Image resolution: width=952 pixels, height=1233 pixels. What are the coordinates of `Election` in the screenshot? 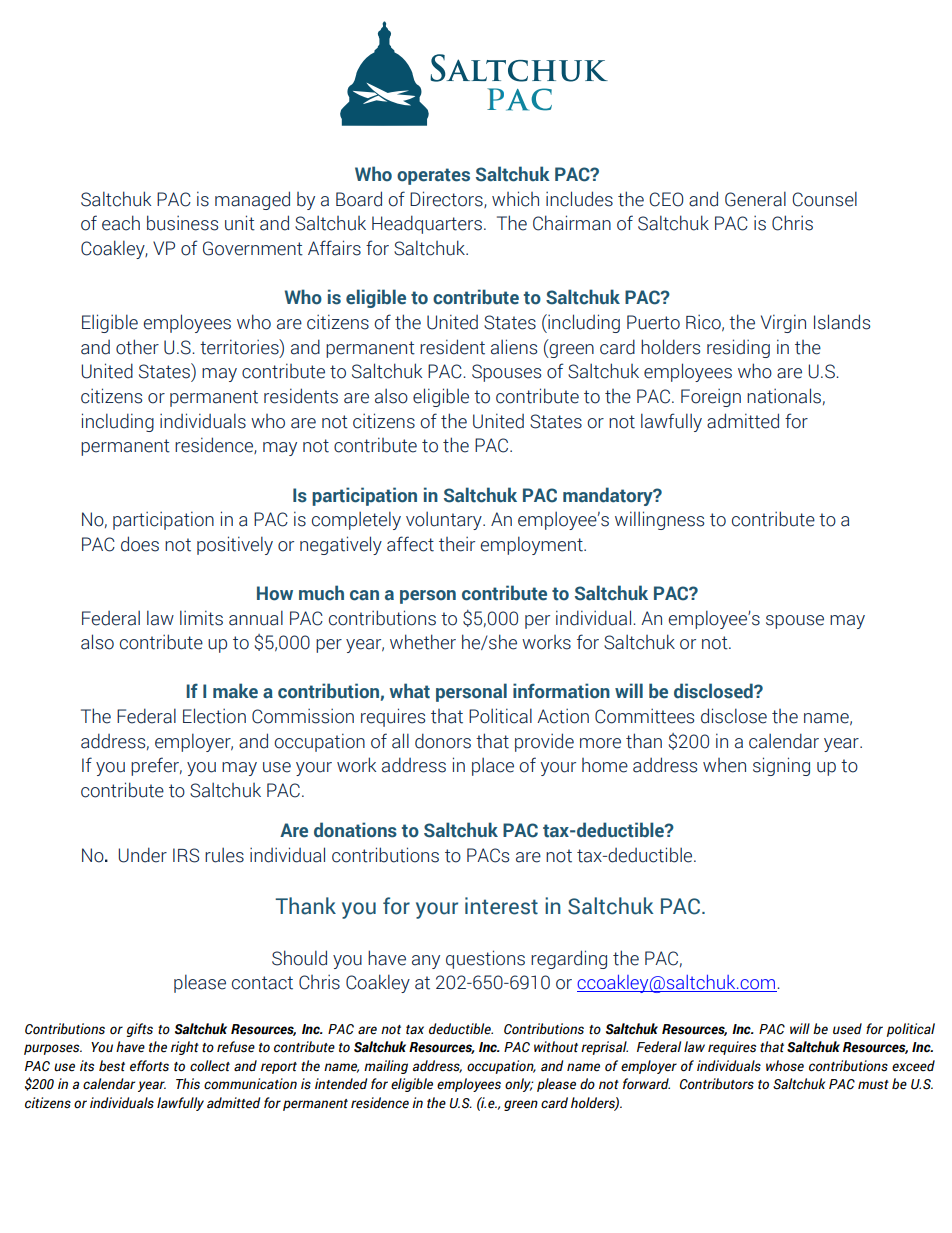 It's located at (214, 716).
